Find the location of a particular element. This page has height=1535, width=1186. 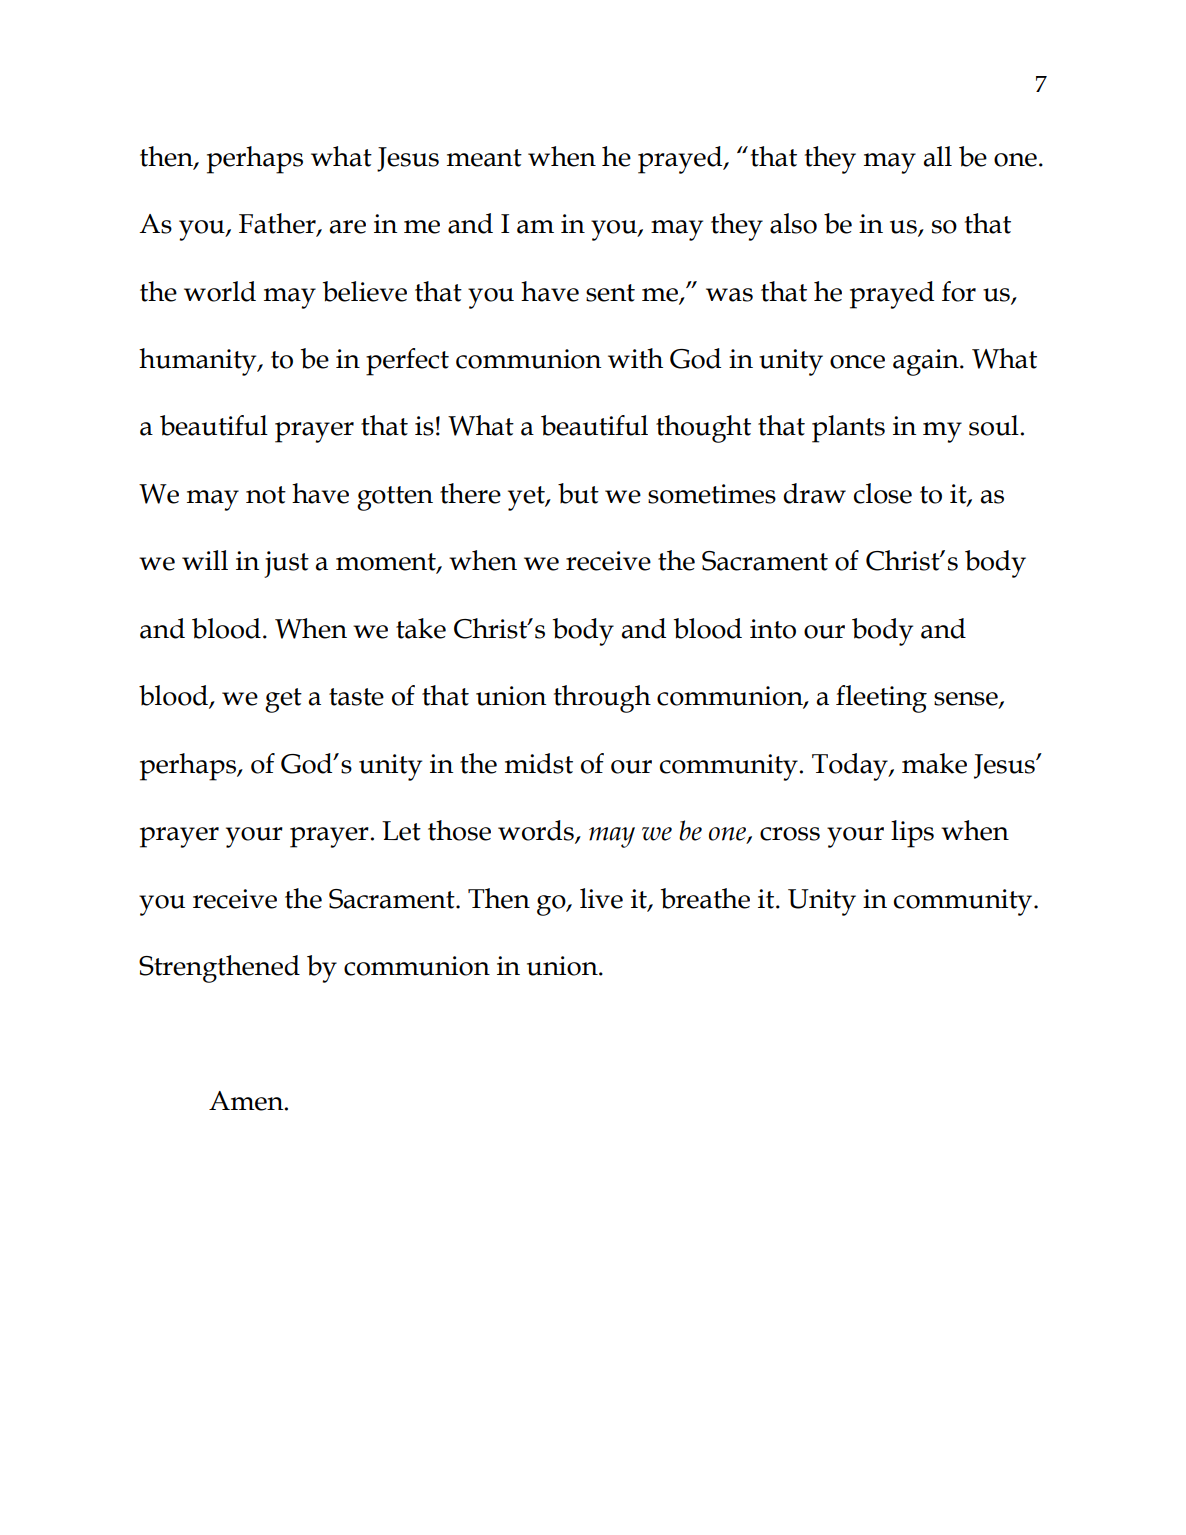

live is located at coordinates (601, 898).
